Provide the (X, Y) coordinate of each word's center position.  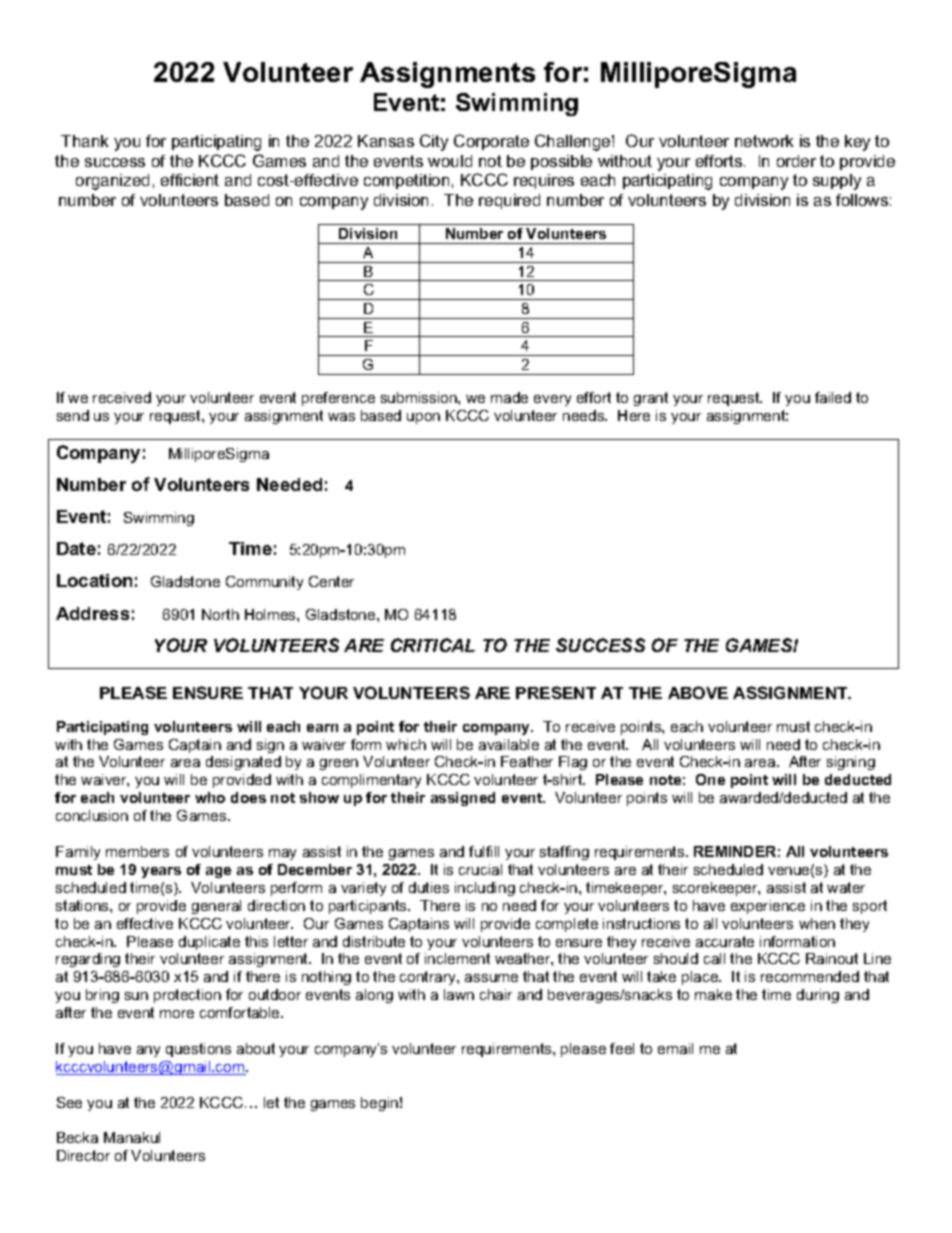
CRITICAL (433, 645)
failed (833, 397)
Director (83, 1155)
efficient (190, 180)
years (161, 872)
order (796, 161)
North (220, 614)
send (73, 415)
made (509, 397)
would (450, 161)
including (485, 889)
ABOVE (698, 692)
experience (768, 907)
